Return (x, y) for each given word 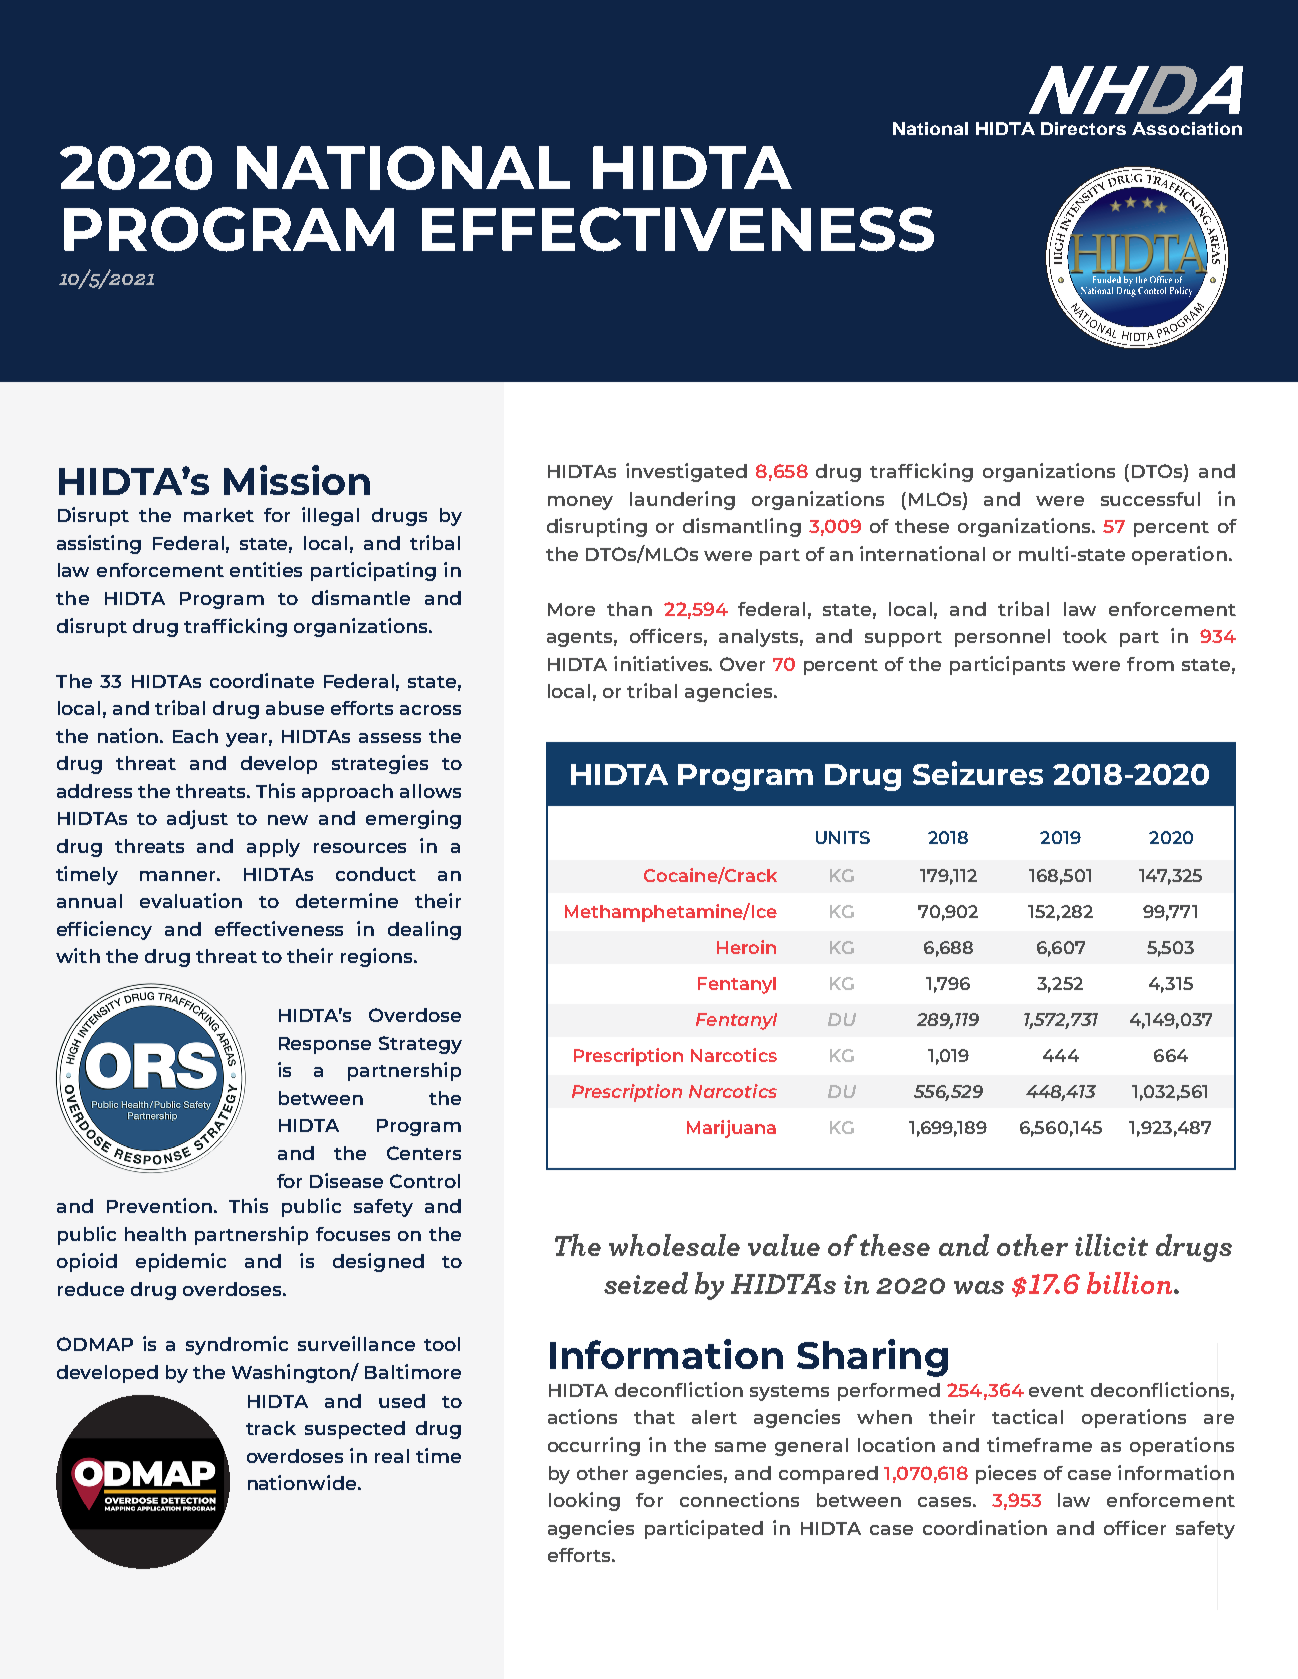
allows (430, 791)
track (271, 1428)
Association (1187, 128)
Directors (1083, 128)
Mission (297, 480)
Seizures (978, 773)
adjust (197, 819)
